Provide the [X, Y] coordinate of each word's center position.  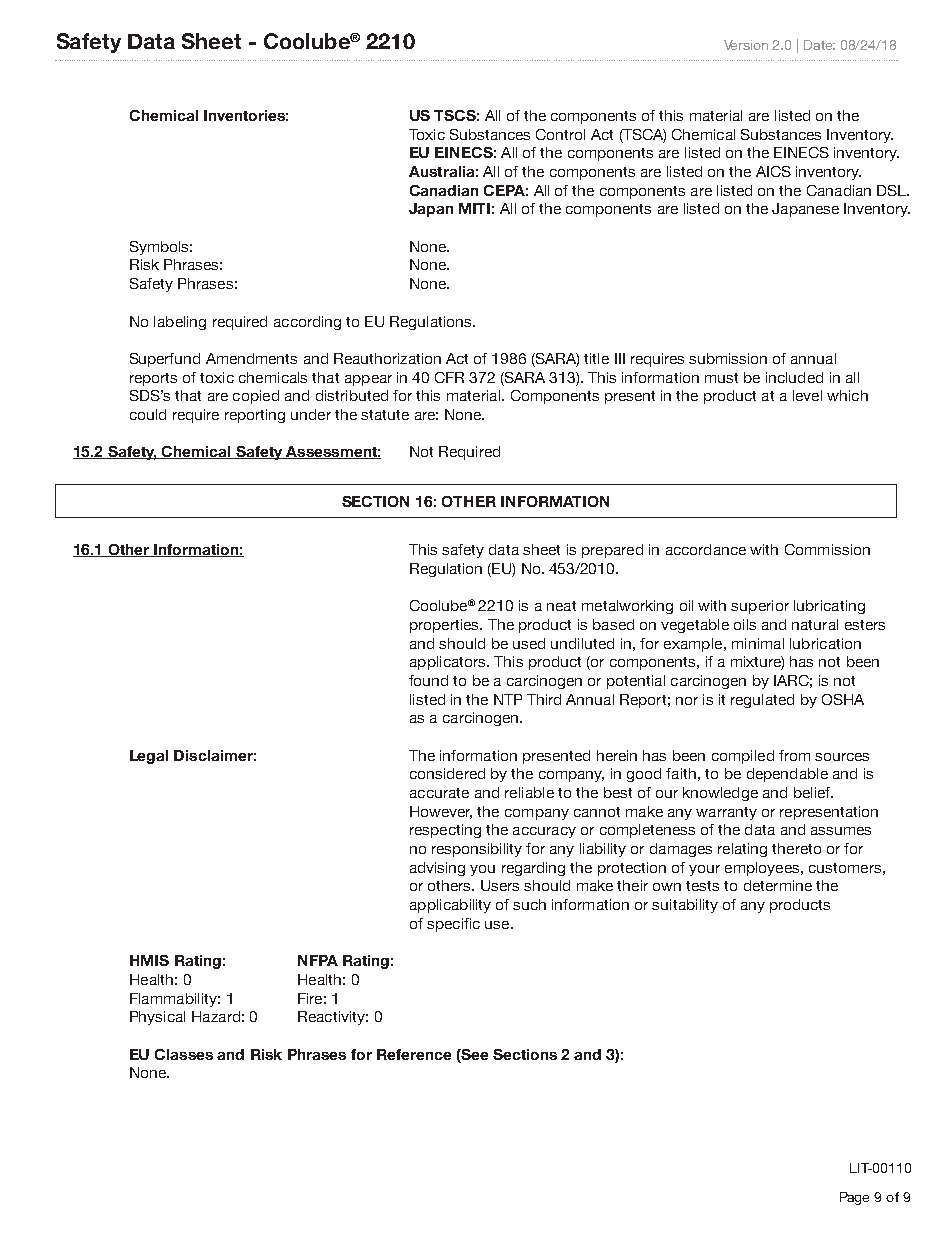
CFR [449, 377]
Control [560, 134]
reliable [529, 792]
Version [746, 45]
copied [256, 397]
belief [813, 792]
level [807, 395]
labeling [180, 323]
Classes [184, 1054]
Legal [149, 757]
